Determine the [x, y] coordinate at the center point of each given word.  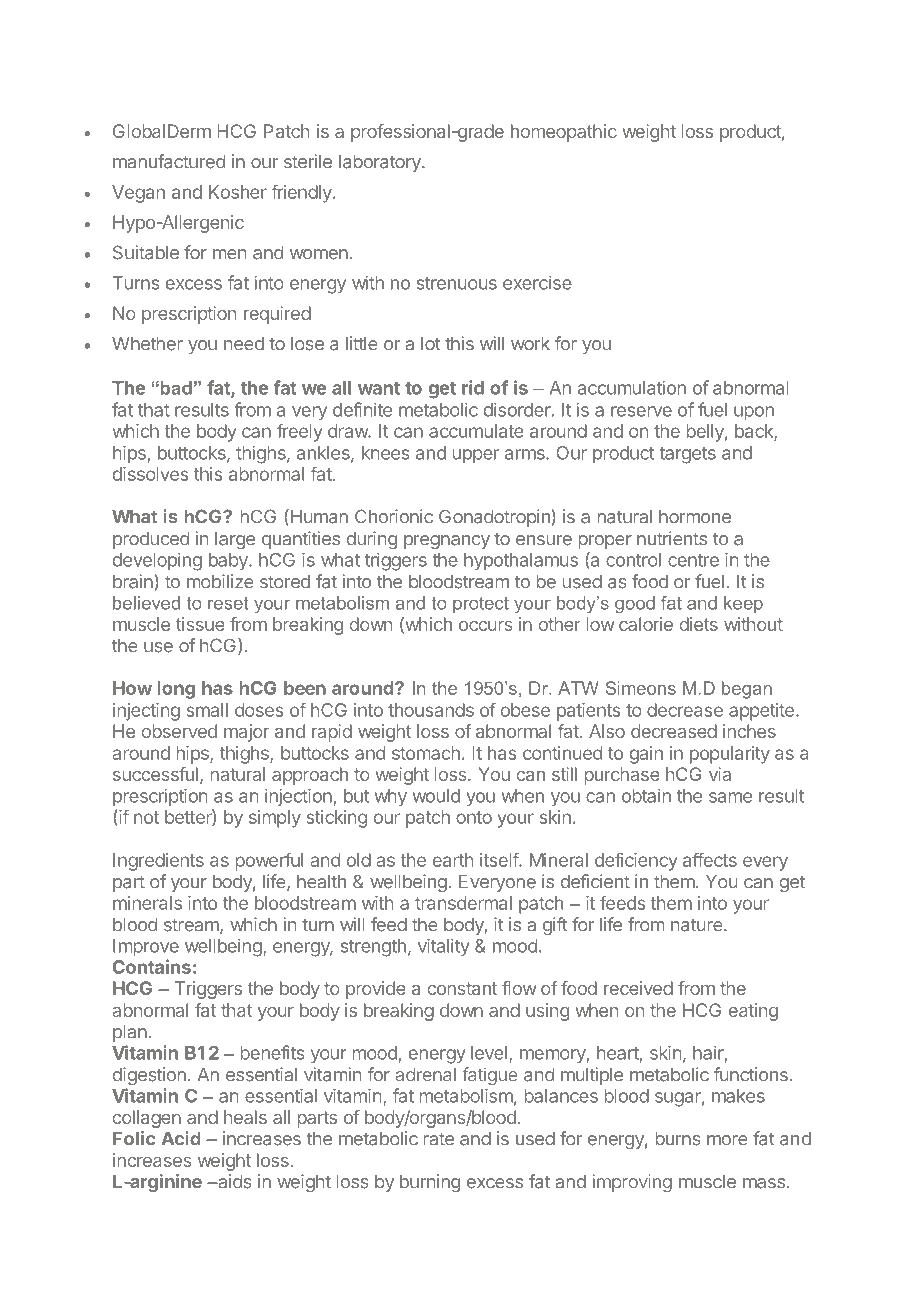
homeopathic [564, 133]
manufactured [169, 161]
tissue [200, 624]
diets [699, 624]
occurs [485, 626]
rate [439, 1139]
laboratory [381, 163]
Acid [181, 1138]
